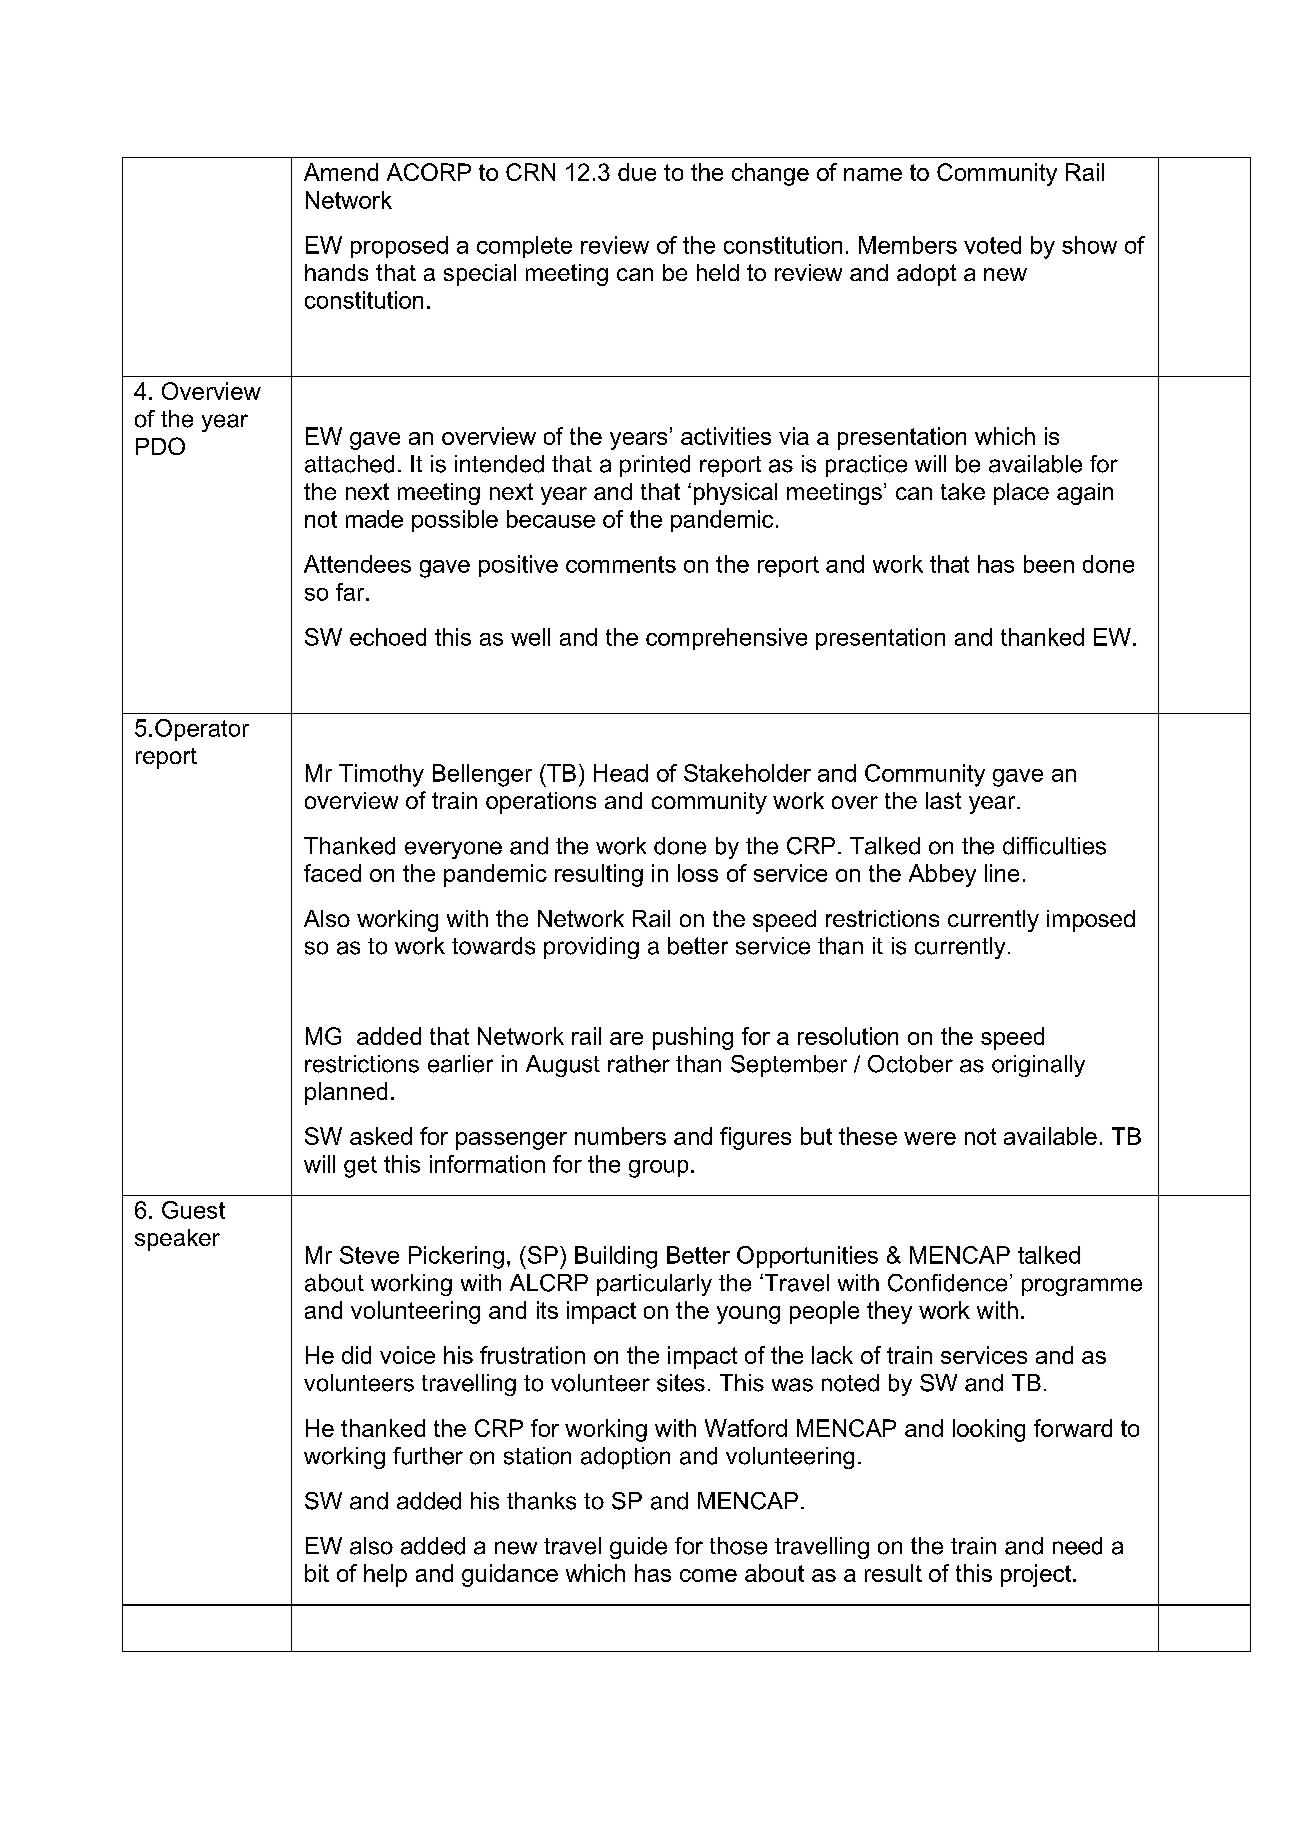 The width and height of the screenshot is (1299, 1837). I want to click on were, so click(930, 1138).
